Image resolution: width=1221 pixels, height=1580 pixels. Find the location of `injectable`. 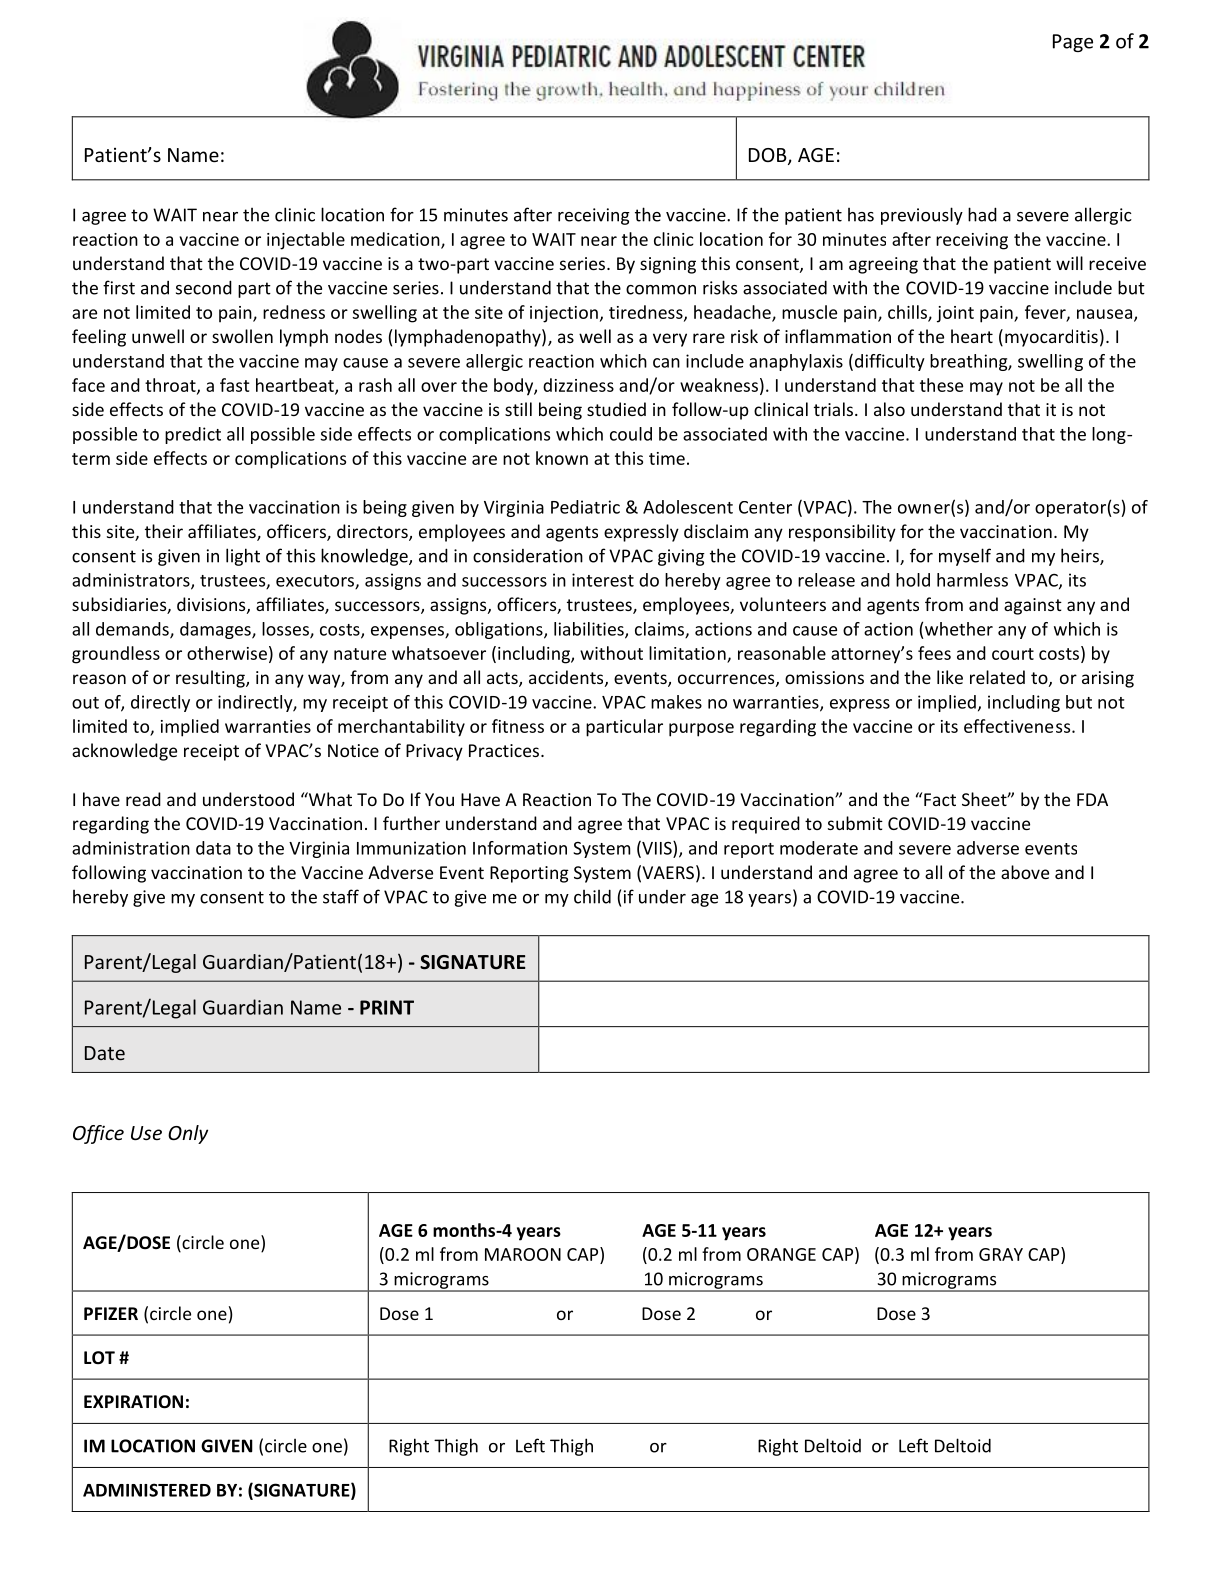

injectable is located at coordinates (306, 241).
